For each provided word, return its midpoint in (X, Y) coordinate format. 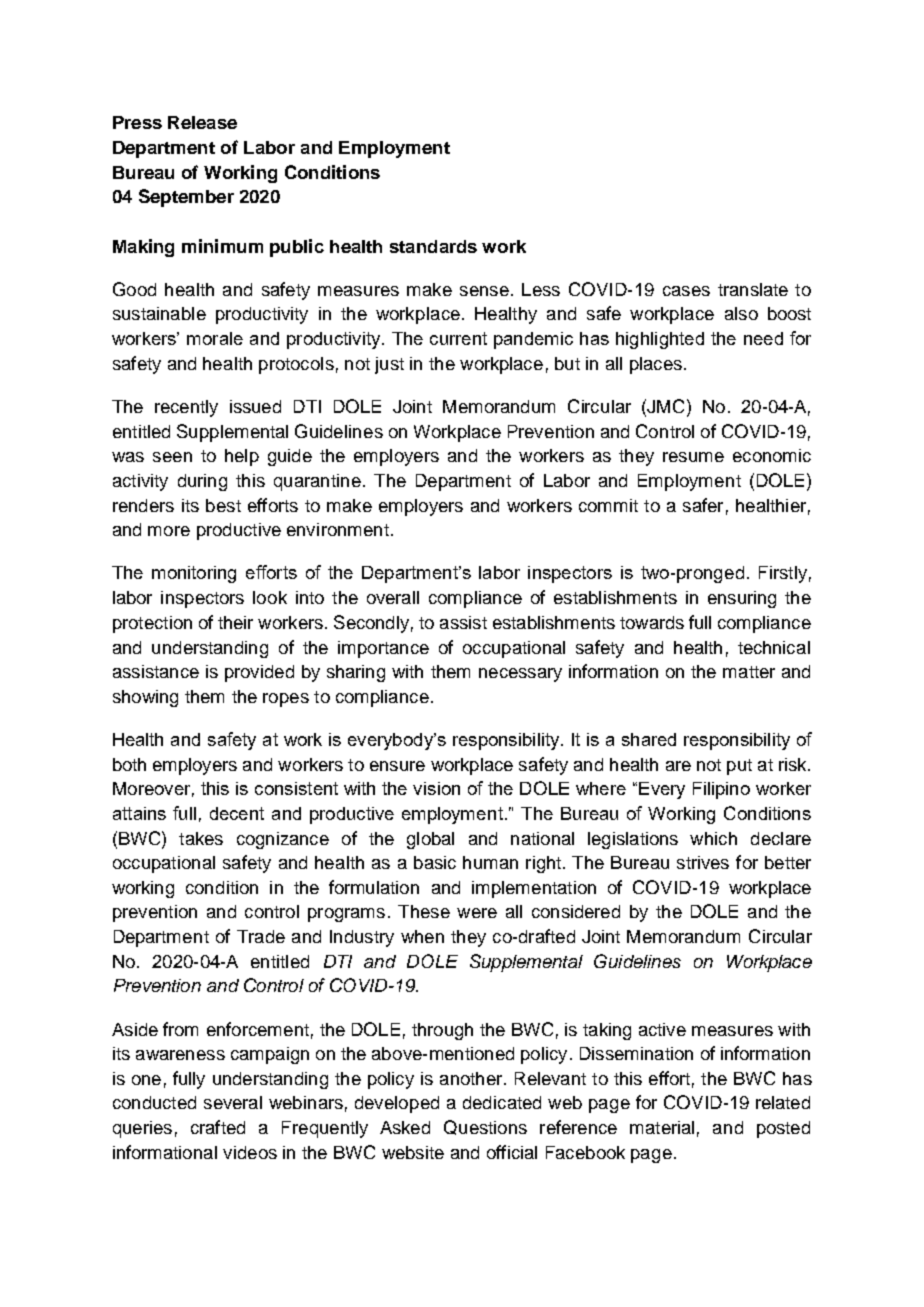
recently (186, 408)
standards (433, 246)
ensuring (742, 599)
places (656, 365)
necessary (520, 675)
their (235, 622)
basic (435, 862)
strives (703, 862)
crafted (218, 1127)
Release (202, 122)
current (458, 338)
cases (686, 291)
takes (201, 838)
